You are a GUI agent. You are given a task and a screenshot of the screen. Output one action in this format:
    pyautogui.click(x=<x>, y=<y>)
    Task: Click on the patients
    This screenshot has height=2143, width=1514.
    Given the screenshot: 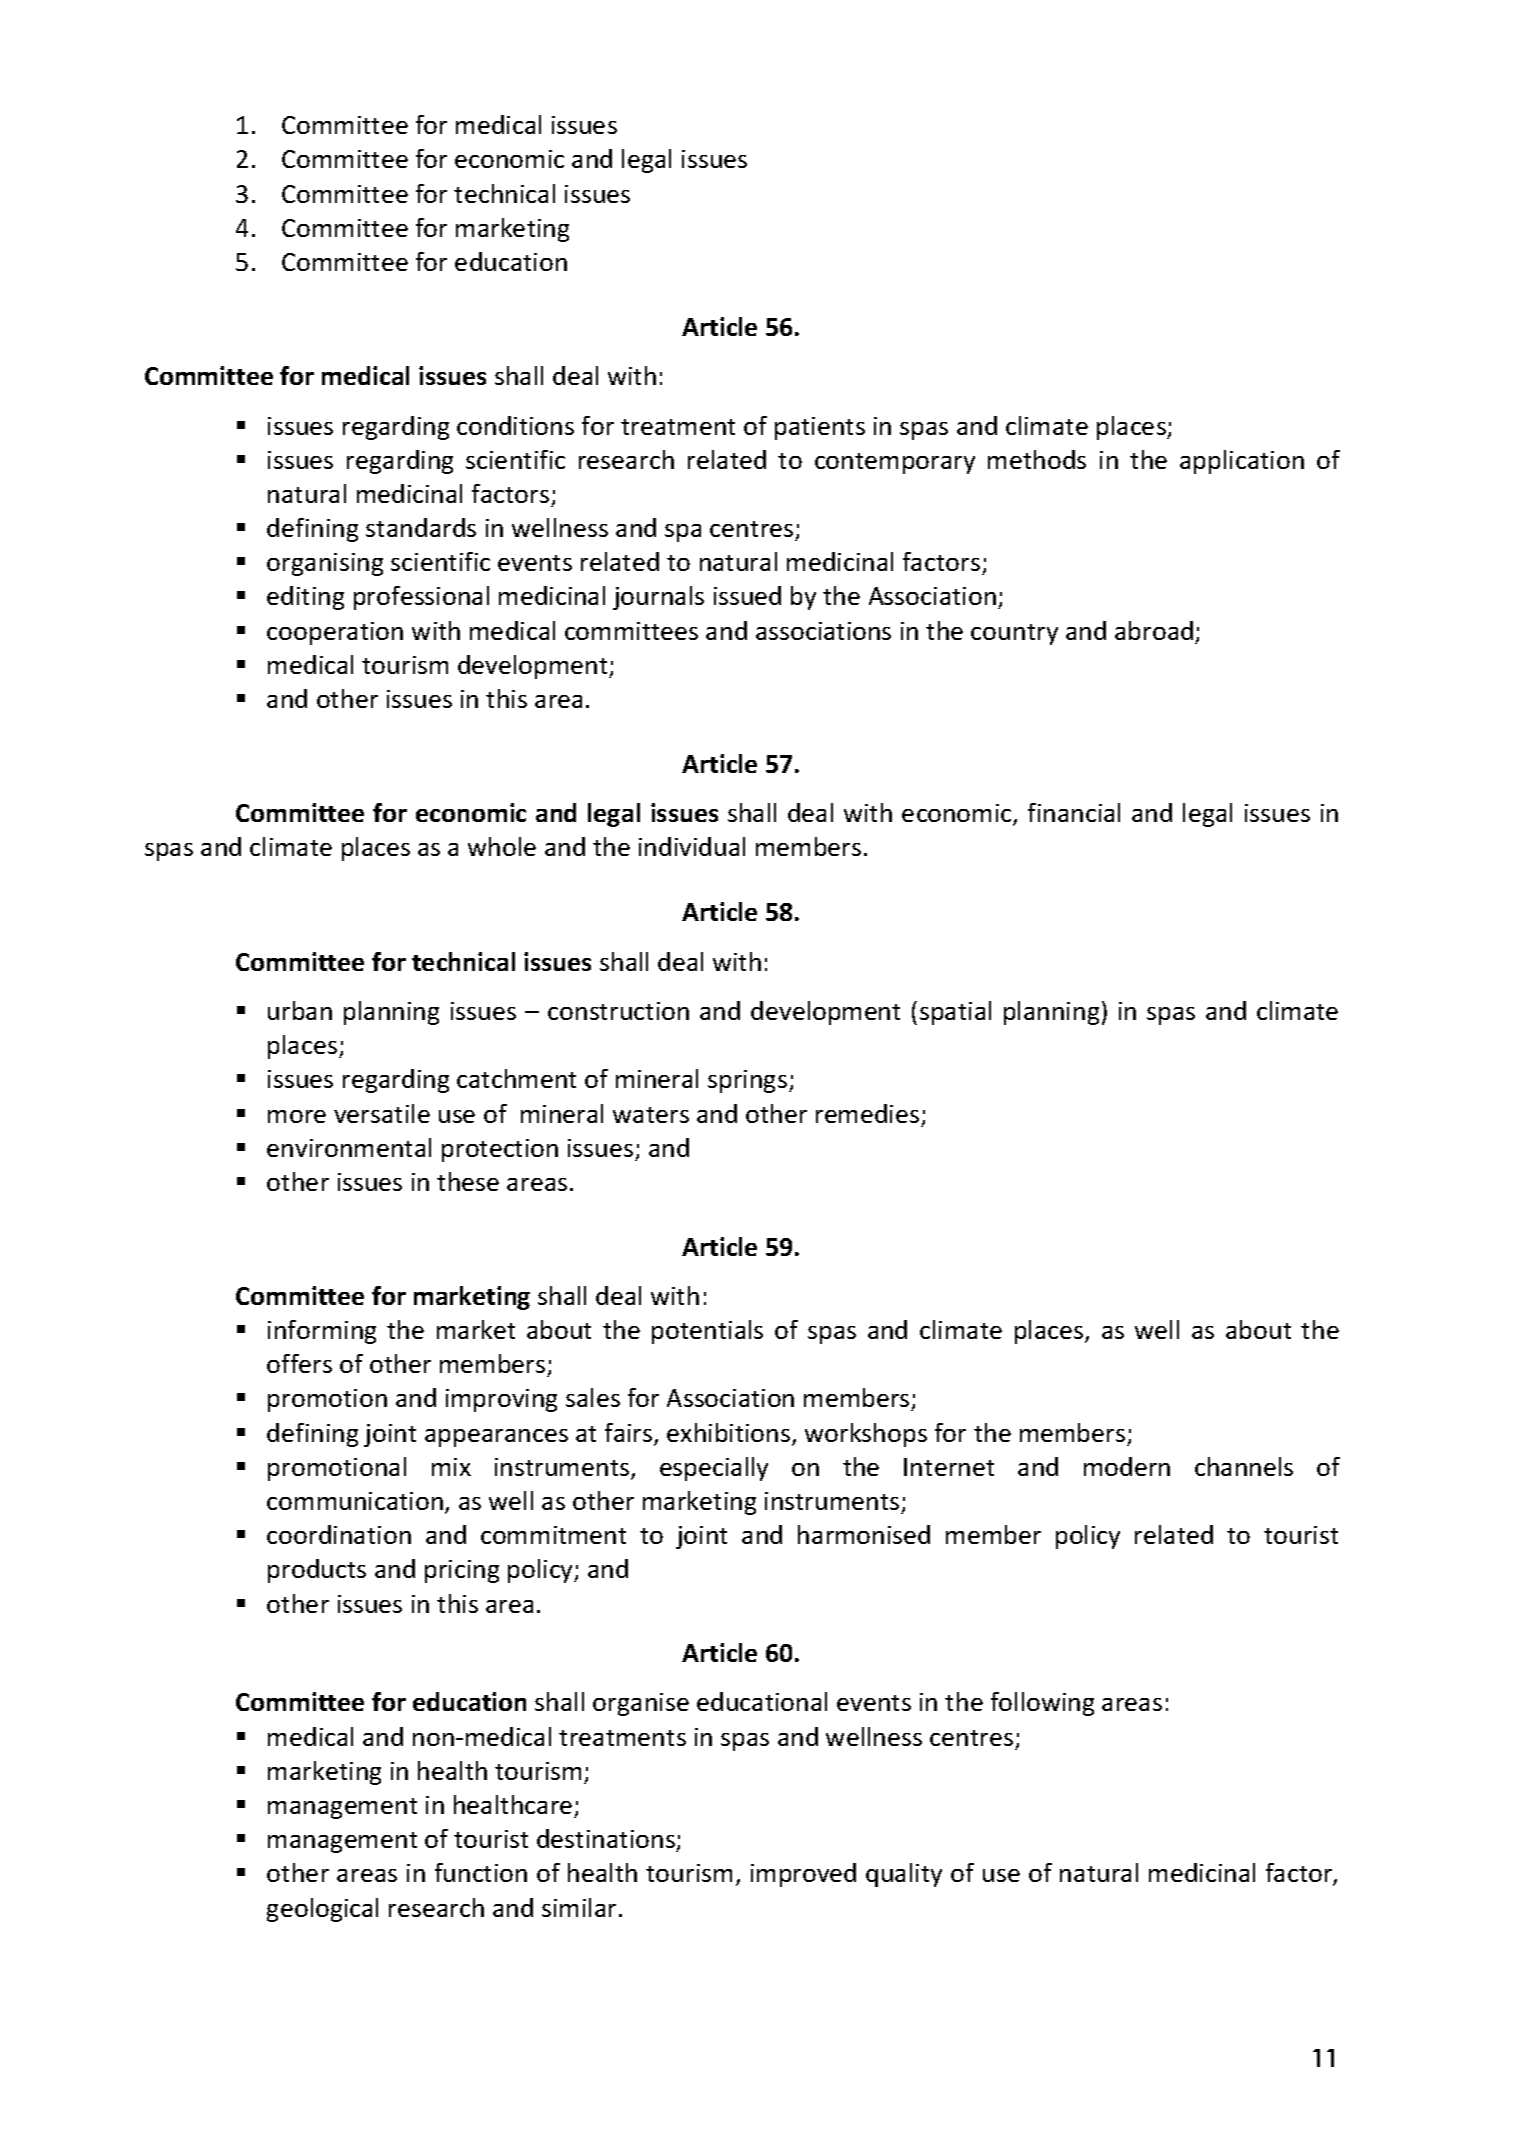 What is the action you would take?
    pyautogui.click(x=820, y=428)
